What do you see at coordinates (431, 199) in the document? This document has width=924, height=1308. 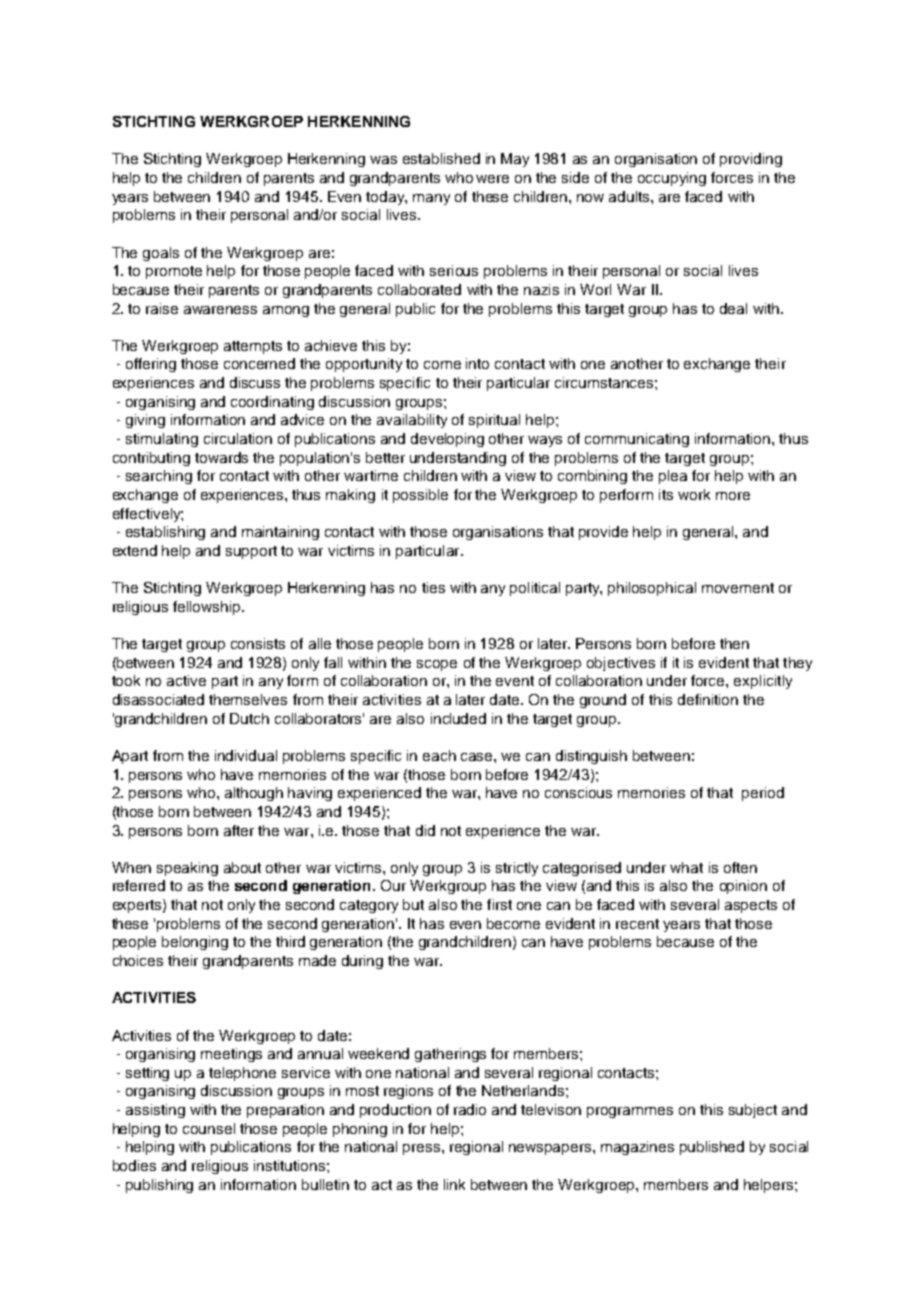 I see `many` at bounding box center [431, 199].
